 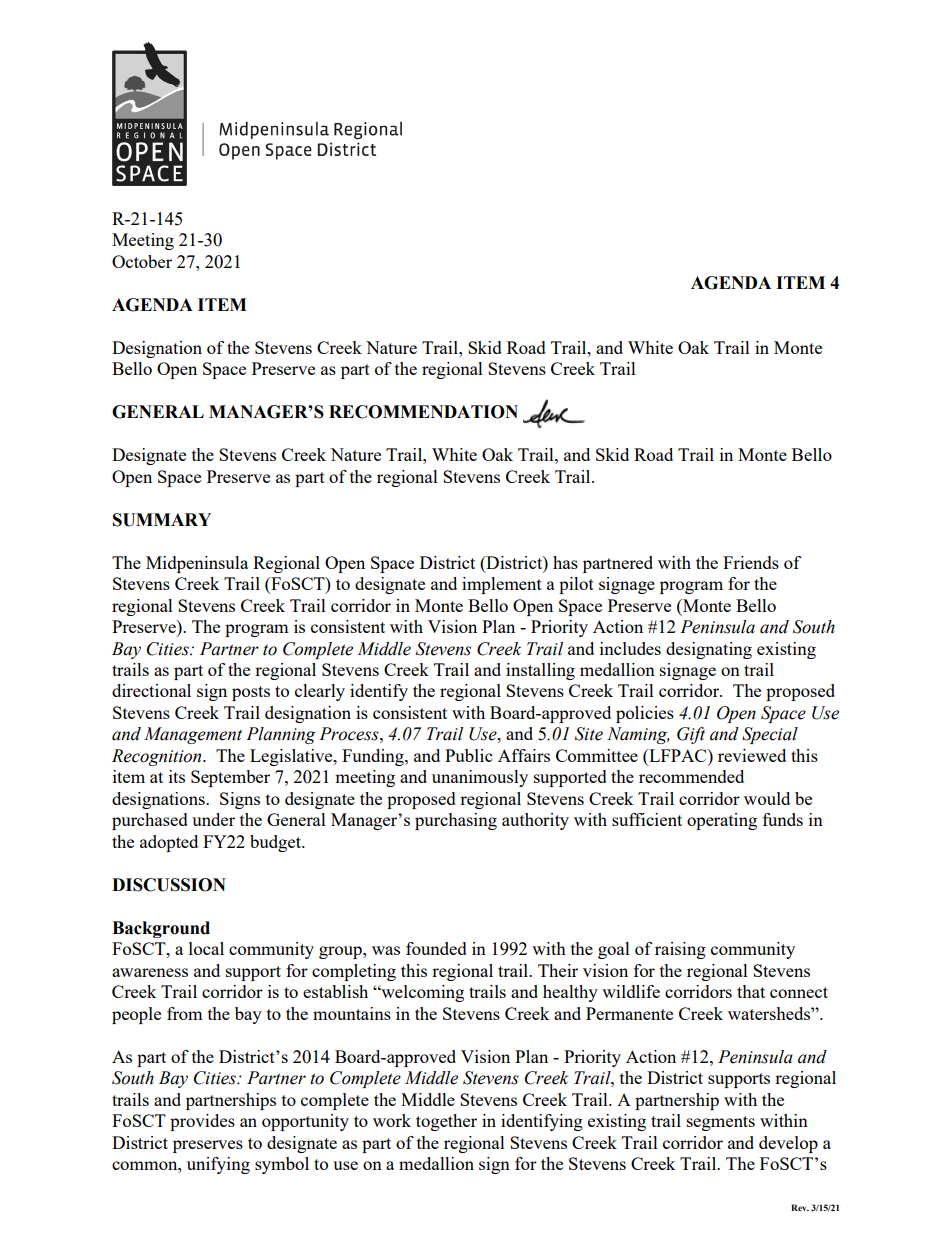 I want to click on implement, so click(x=502, y=585).
